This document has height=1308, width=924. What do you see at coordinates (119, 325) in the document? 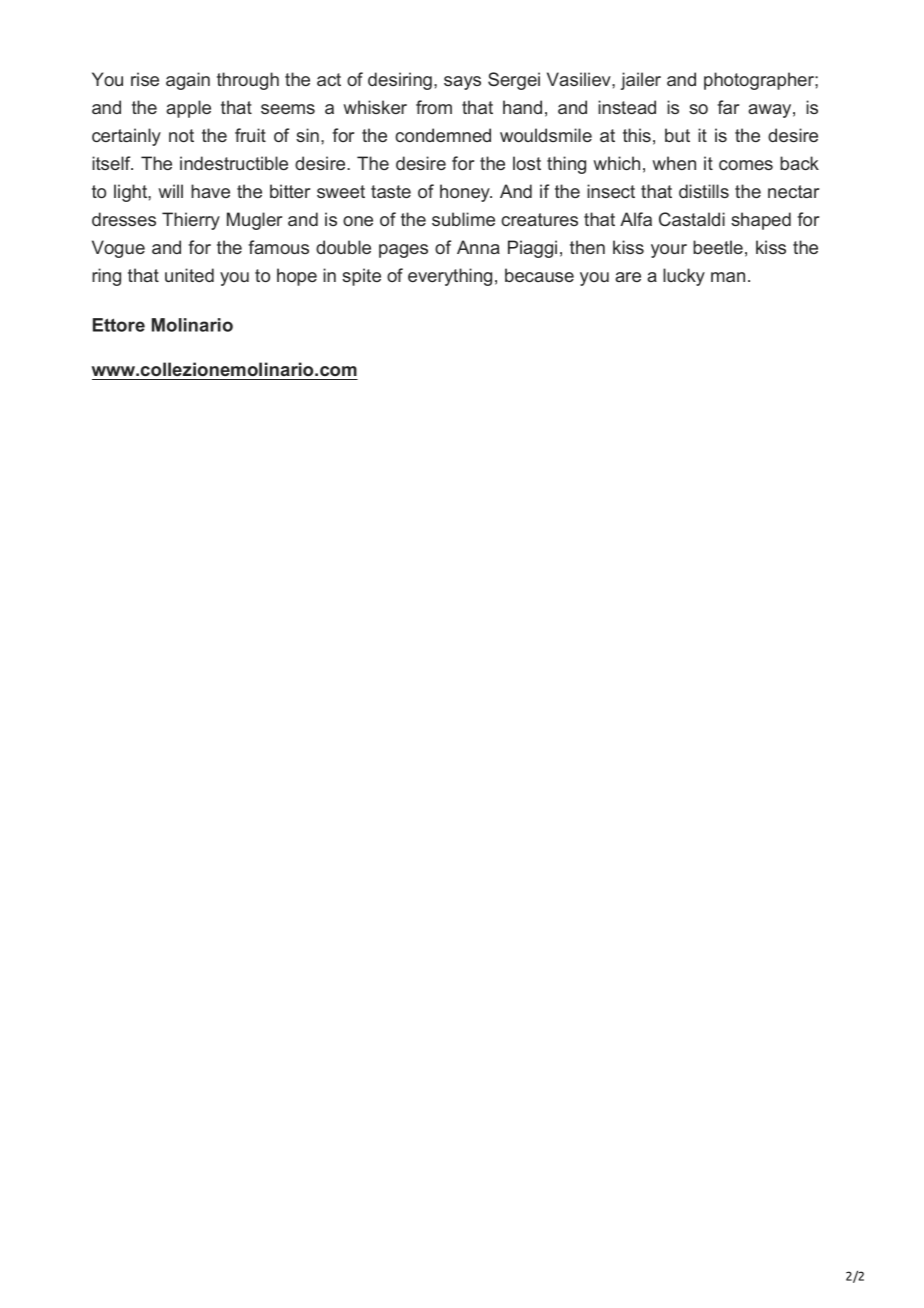
I see `Ettore` at bounding box center [119, 325].
